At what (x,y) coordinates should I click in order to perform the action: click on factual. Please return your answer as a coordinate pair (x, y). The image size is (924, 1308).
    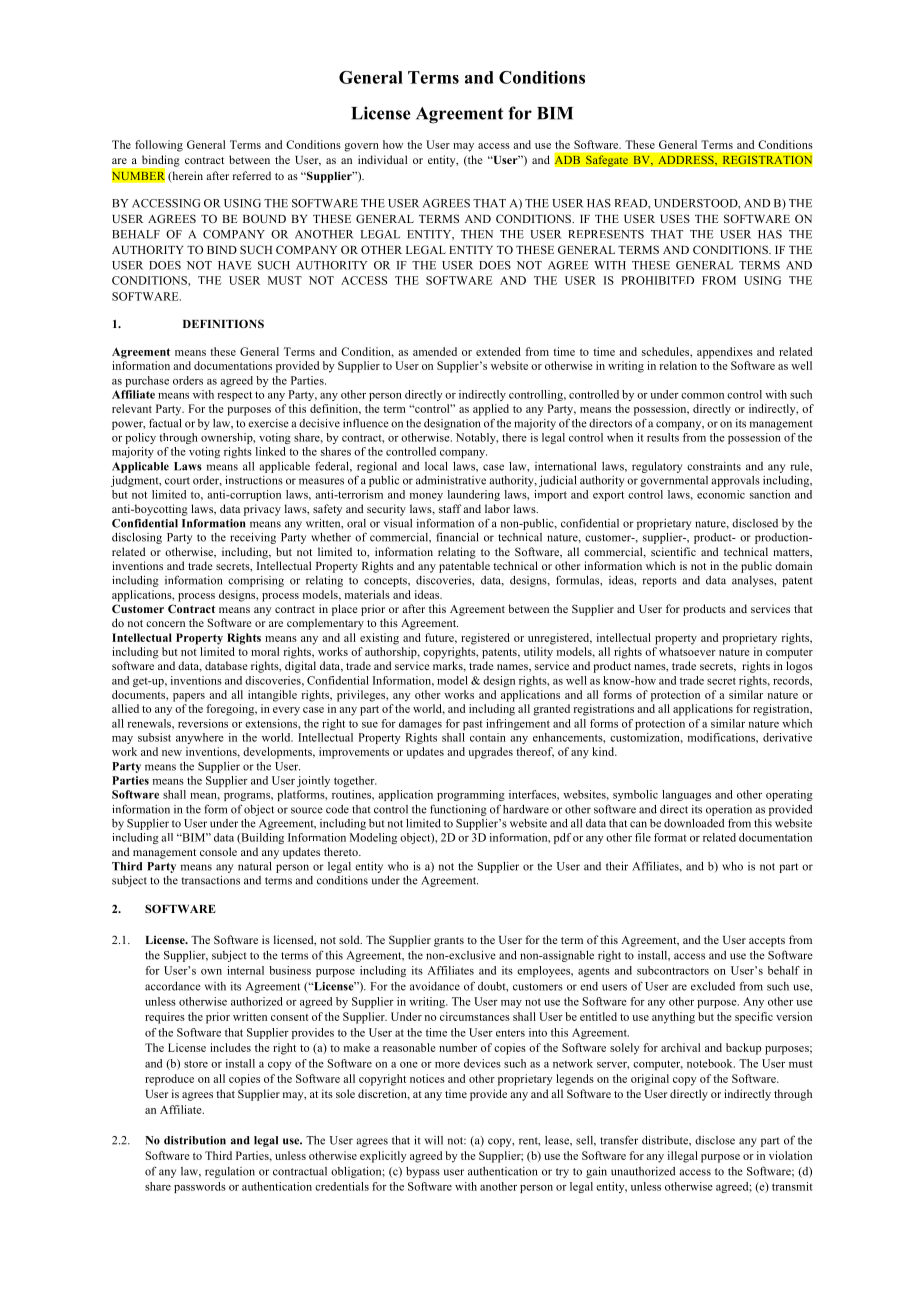
    Looking at the image, I should click on (165, 423).
